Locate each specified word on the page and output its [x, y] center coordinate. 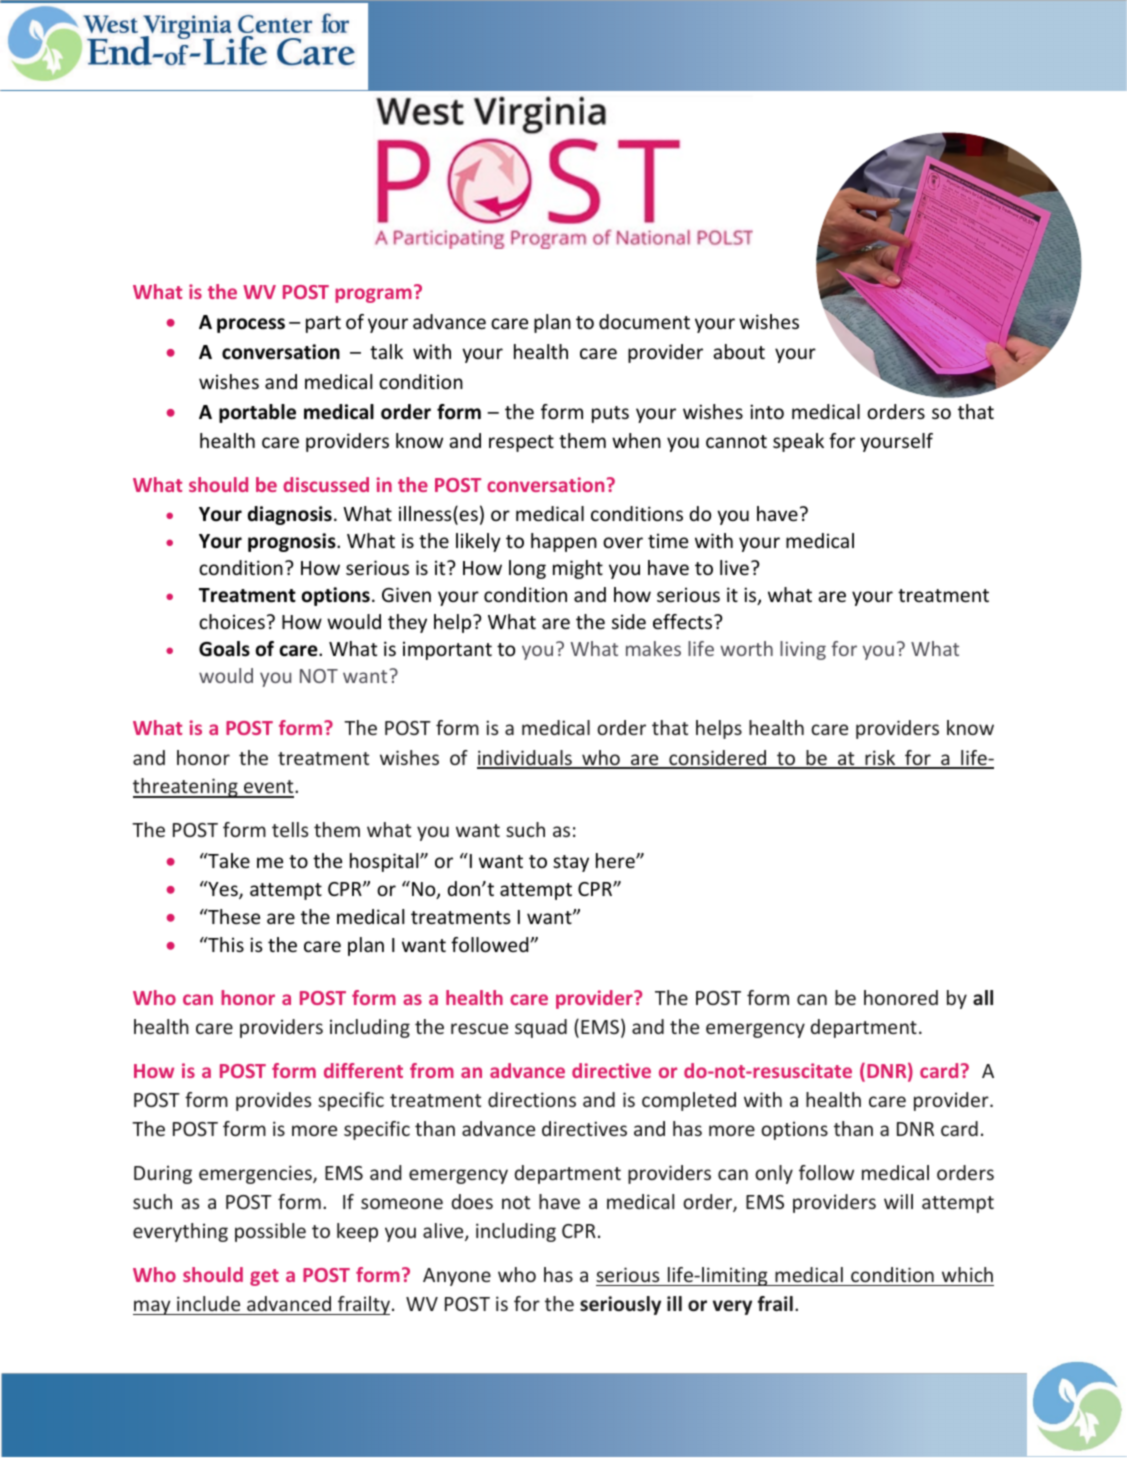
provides [273, 1101]
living [803, 650]
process [251, 325]
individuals [525, 759]
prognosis [293, 542]
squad [541, 1028]
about [739, 351]
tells [290, 829]
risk [880, 759]
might [578, 569]
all [983, 997]
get [264, 1277]
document [644, 321]
